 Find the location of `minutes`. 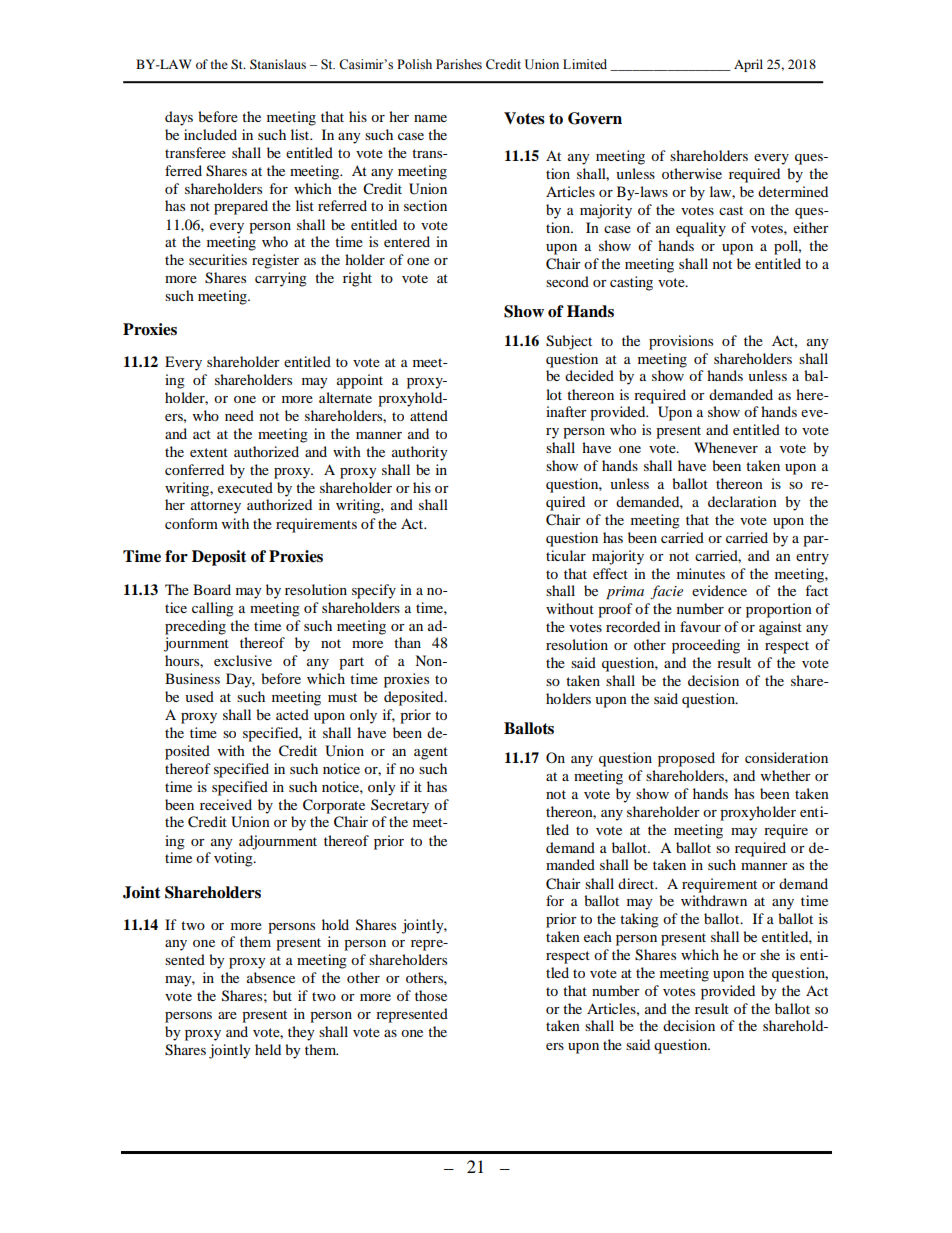

minutes is located at coordinates (701, 573).
